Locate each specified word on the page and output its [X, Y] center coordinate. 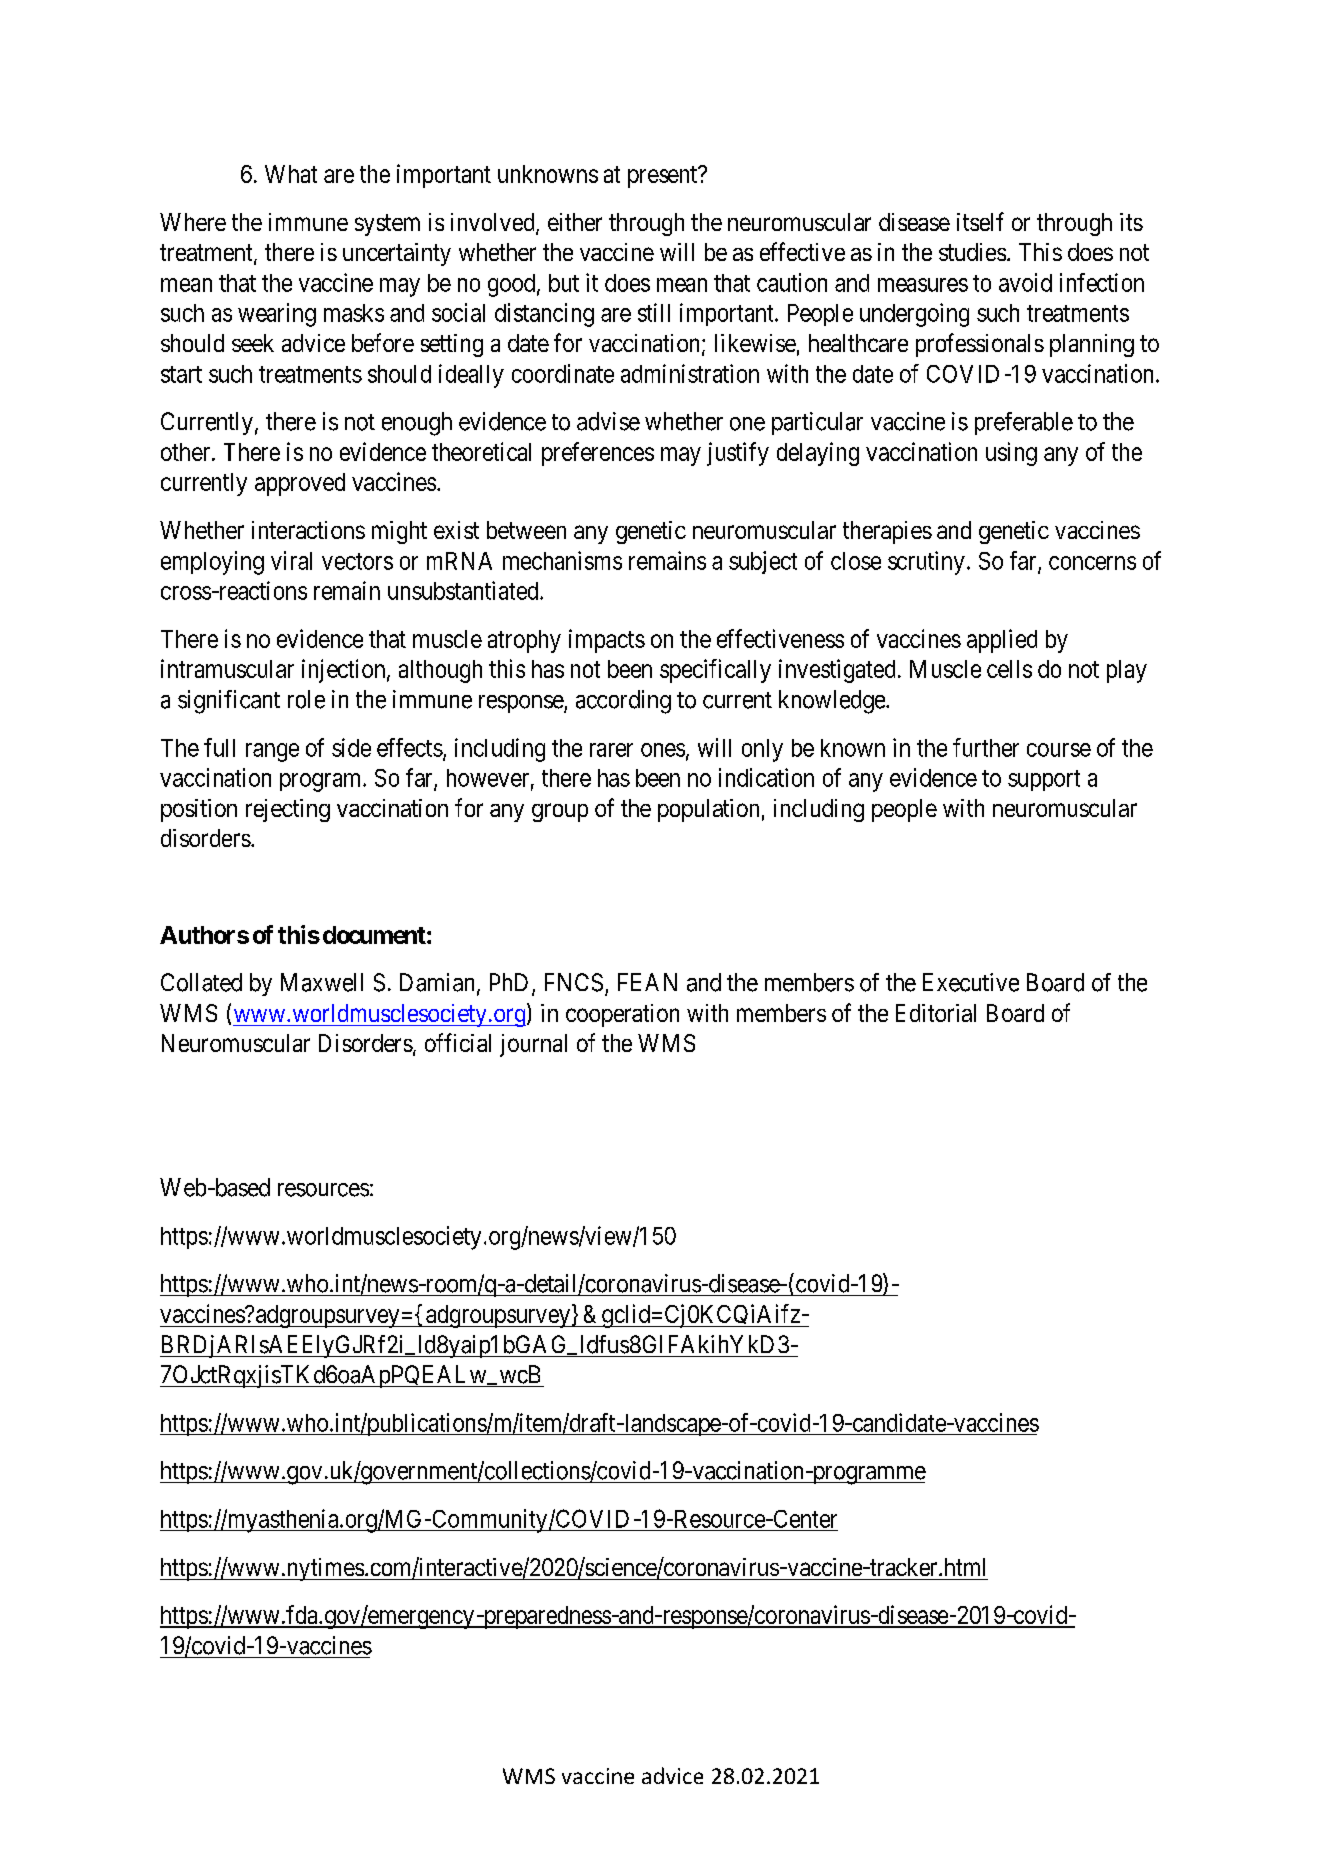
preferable [1024, 423]
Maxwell [322, 982]
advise [608, 421]
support [1044, 780]
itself [980, 221]
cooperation [622, 1015]
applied [1002, 641]
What [291, 174]
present [664, 177]
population [708, 810]
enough [417, 424]
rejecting [288, 810]
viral [291, 560]
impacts [607, 641]
